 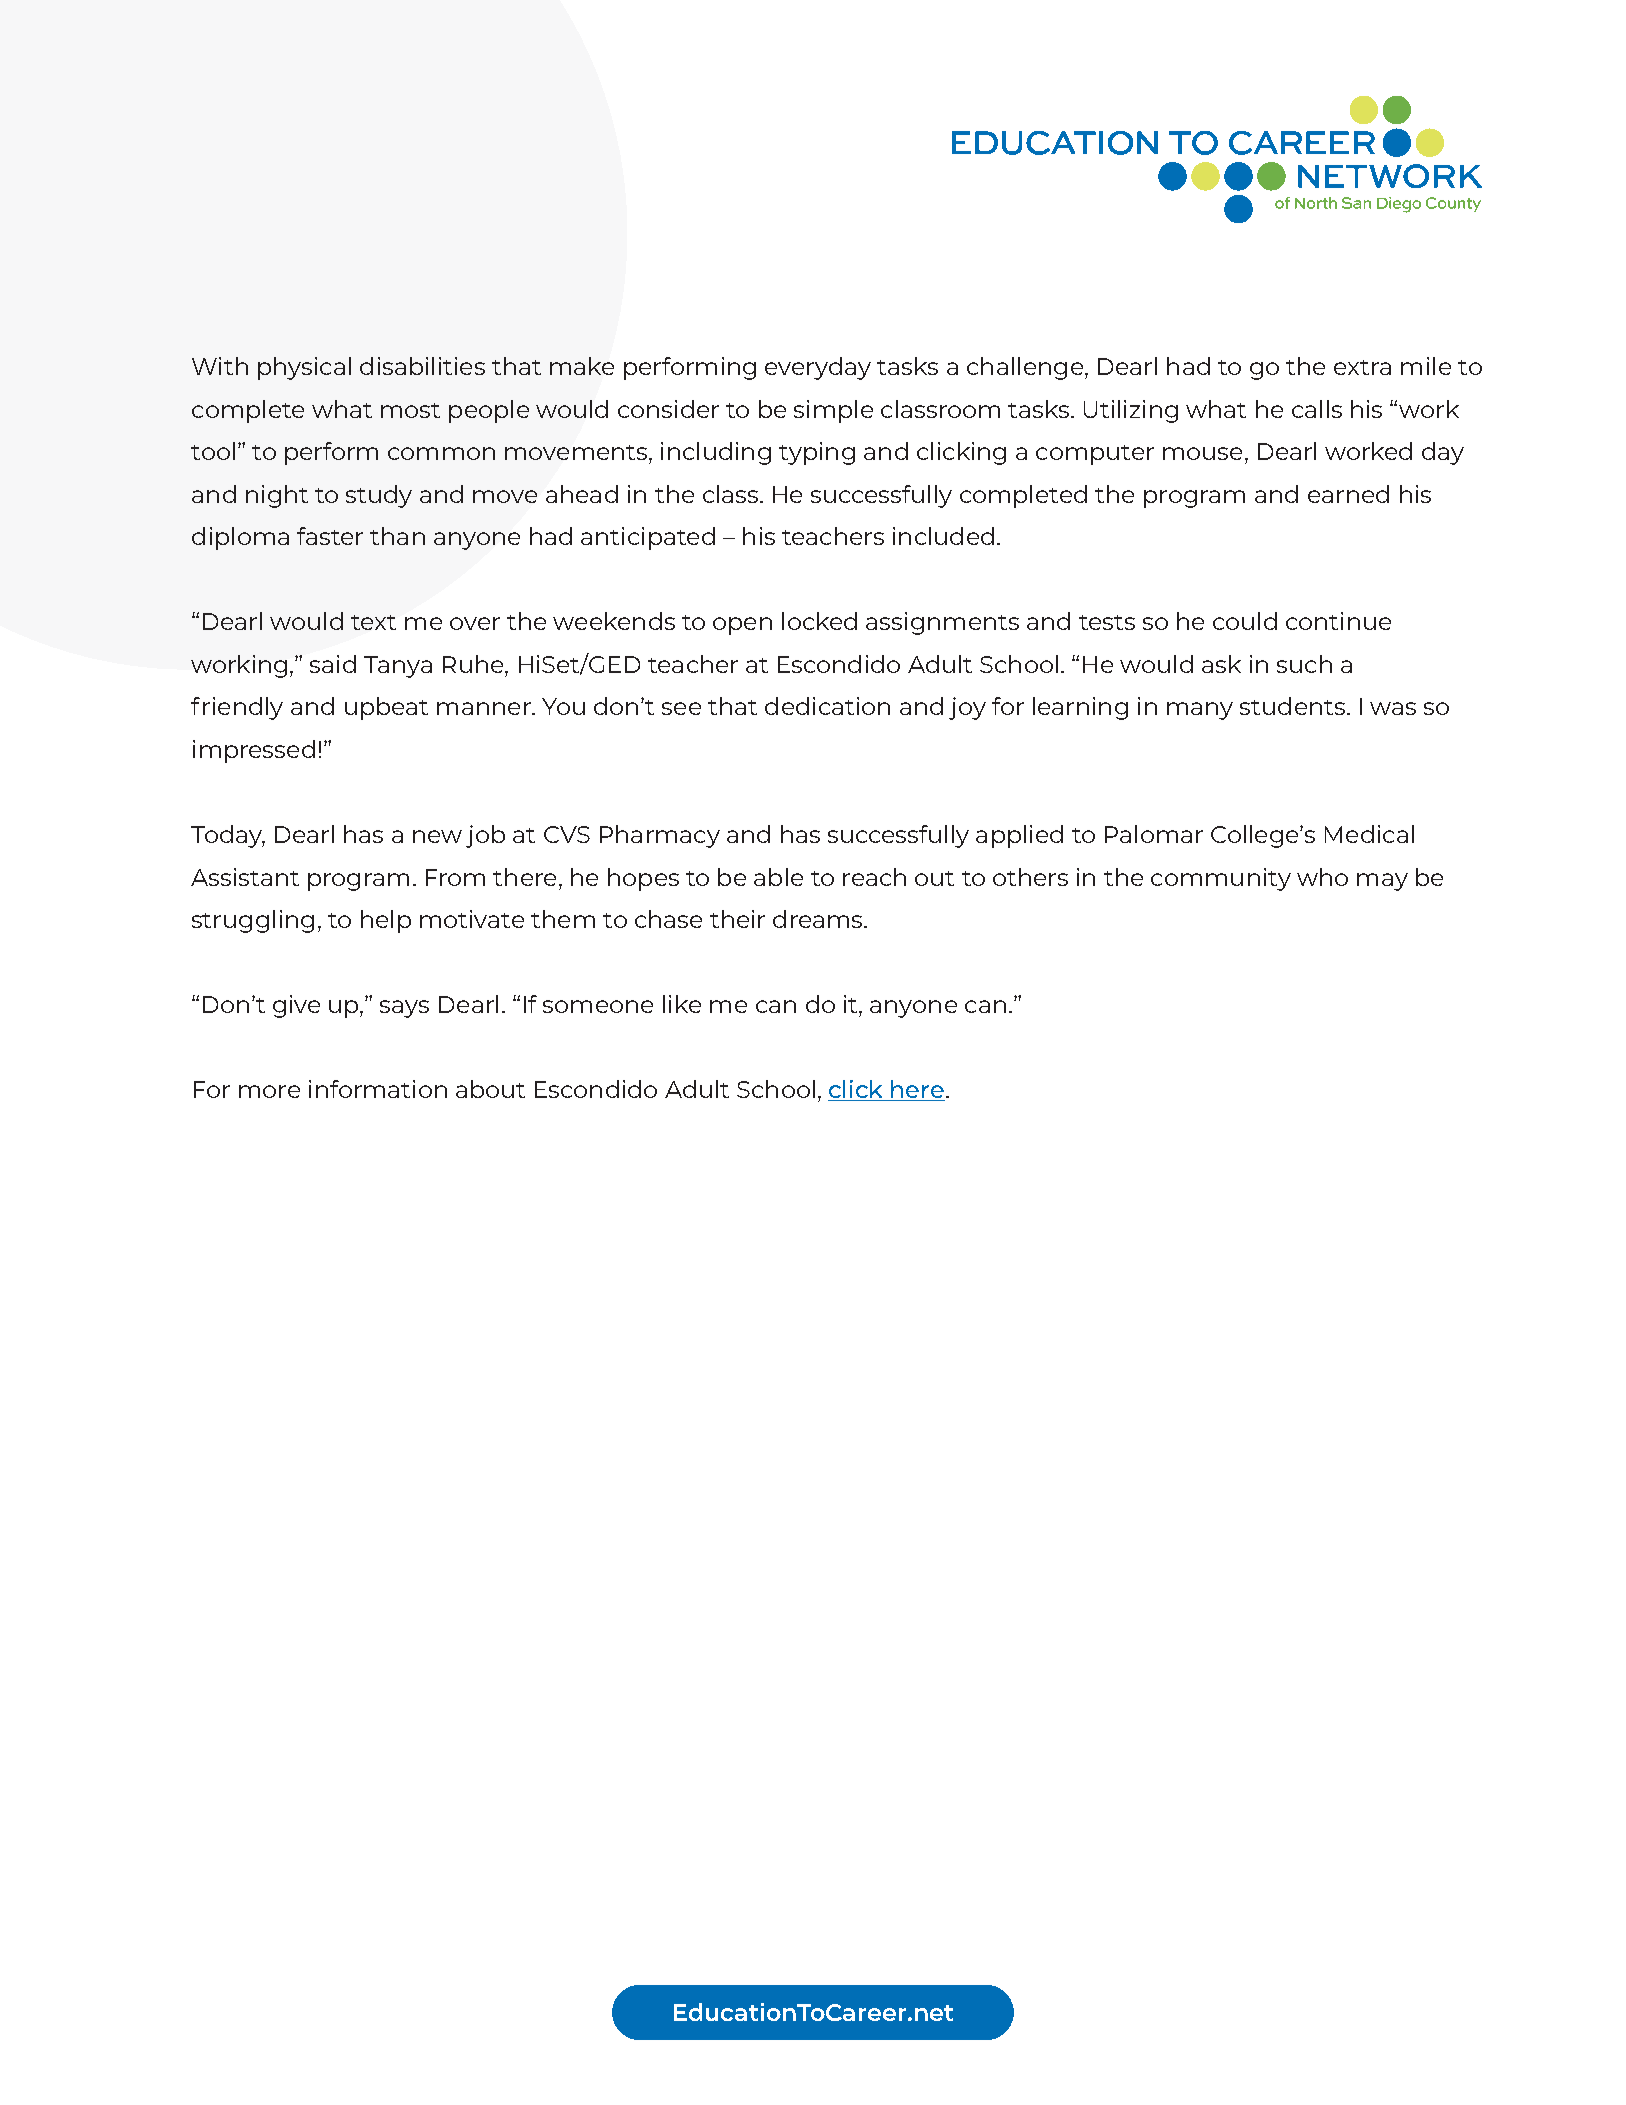 I want to click on Medical, so click(x=1369, y=834).
